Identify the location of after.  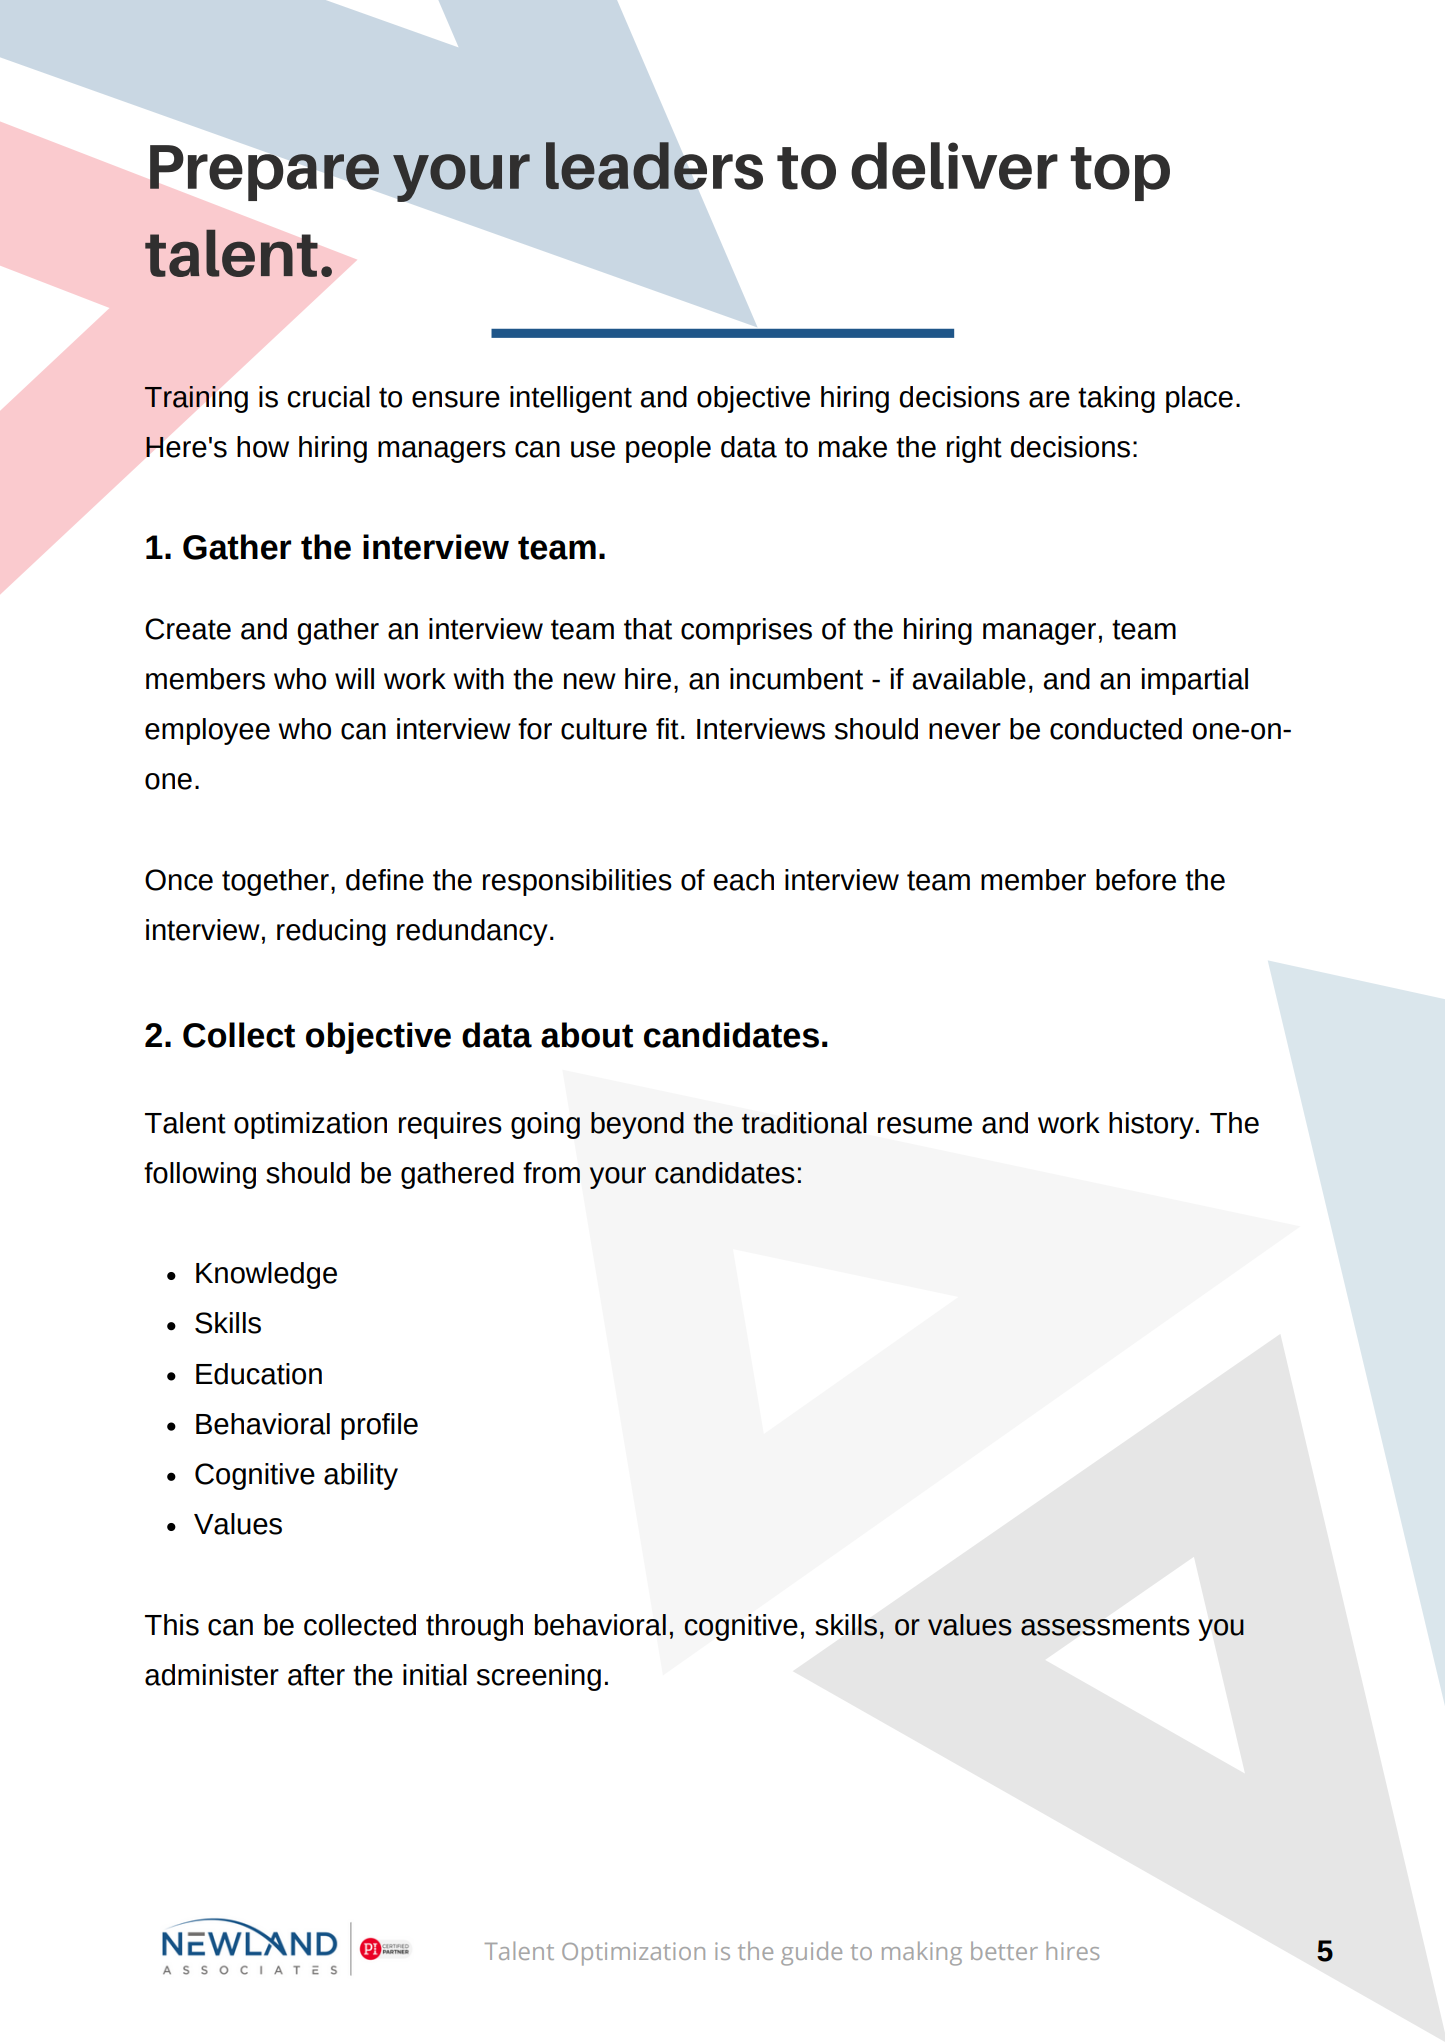
(316, 1675).
